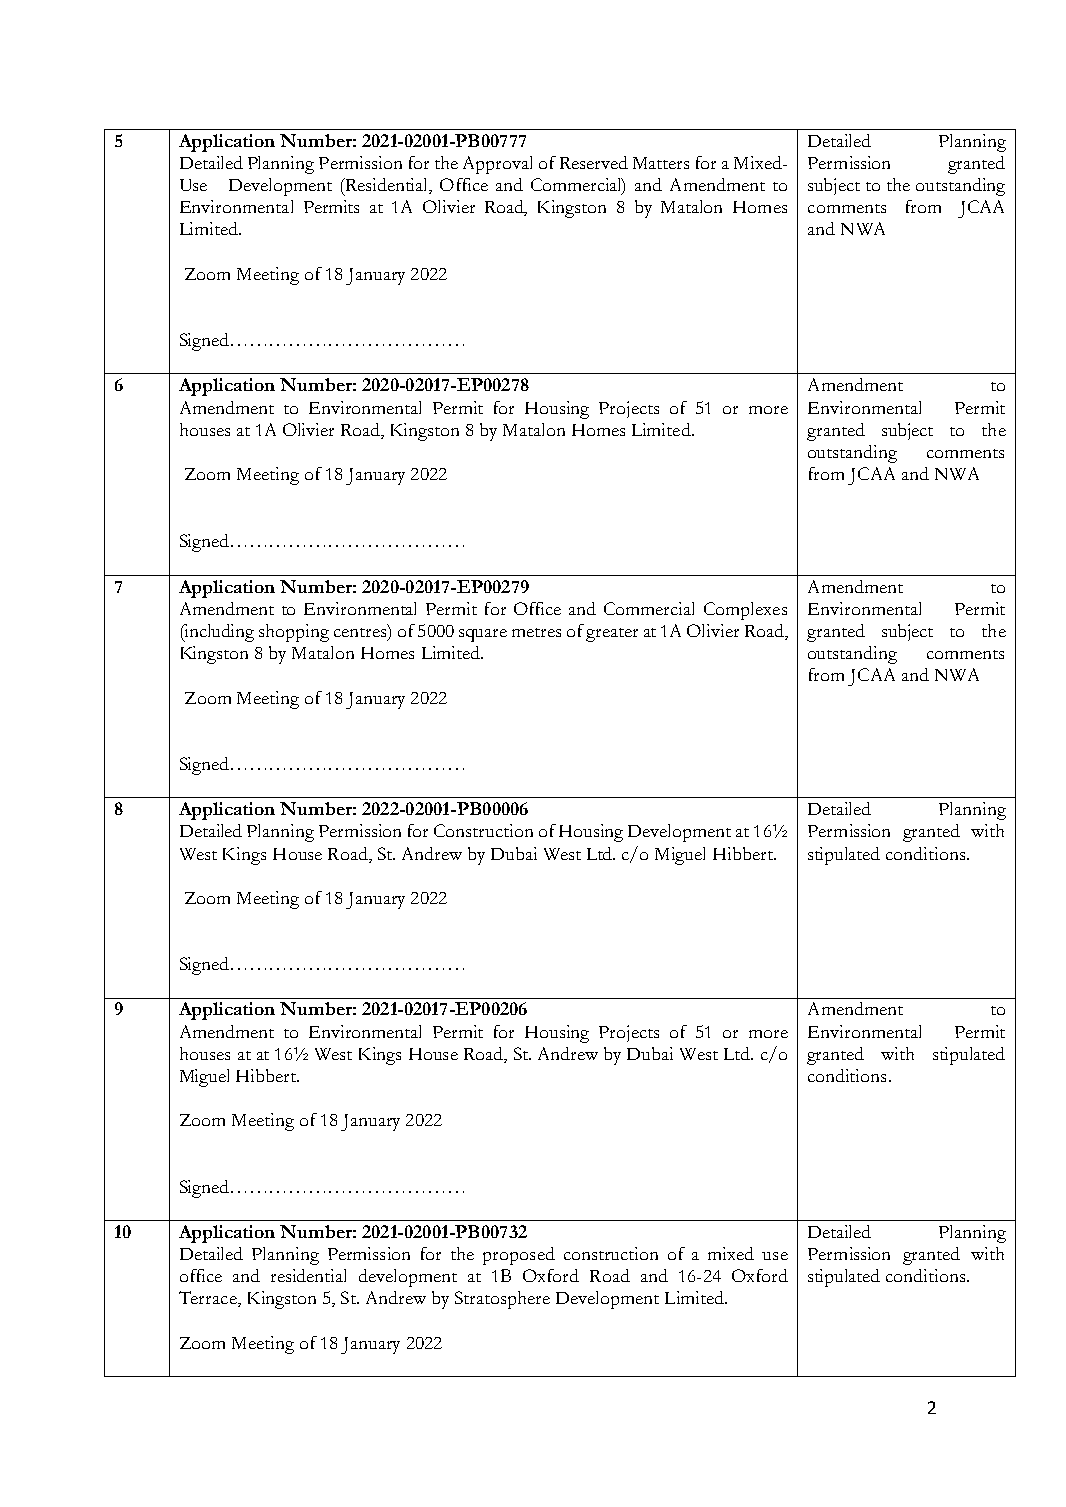 The image size is (1066, 1507). What do you see at coordinates (594, 162) in the document?
I see `Reserved` at bounding box center [594, 162].
